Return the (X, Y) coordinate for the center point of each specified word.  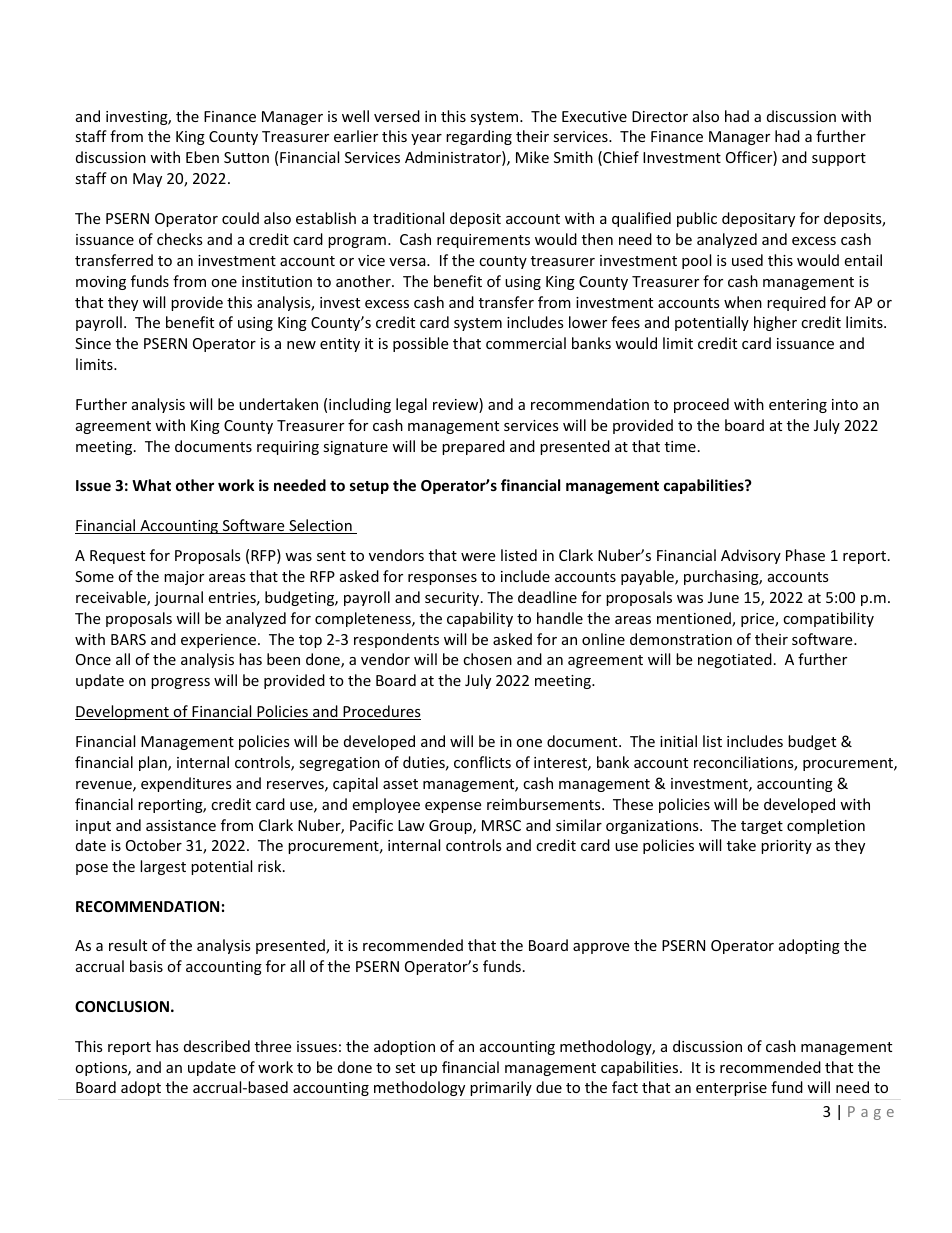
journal (178, 598)
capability (480, 619)
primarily (501, 1088)
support (839, 159)
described (217, 1046)
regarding (479, 137)
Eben (202, 157)
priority (786, 847)
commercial (526, 343)
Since (93, 343)
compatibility (828, 619)
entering (798, 406)
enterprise (731, 1089)
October (154, 845)
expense (453, 807)
